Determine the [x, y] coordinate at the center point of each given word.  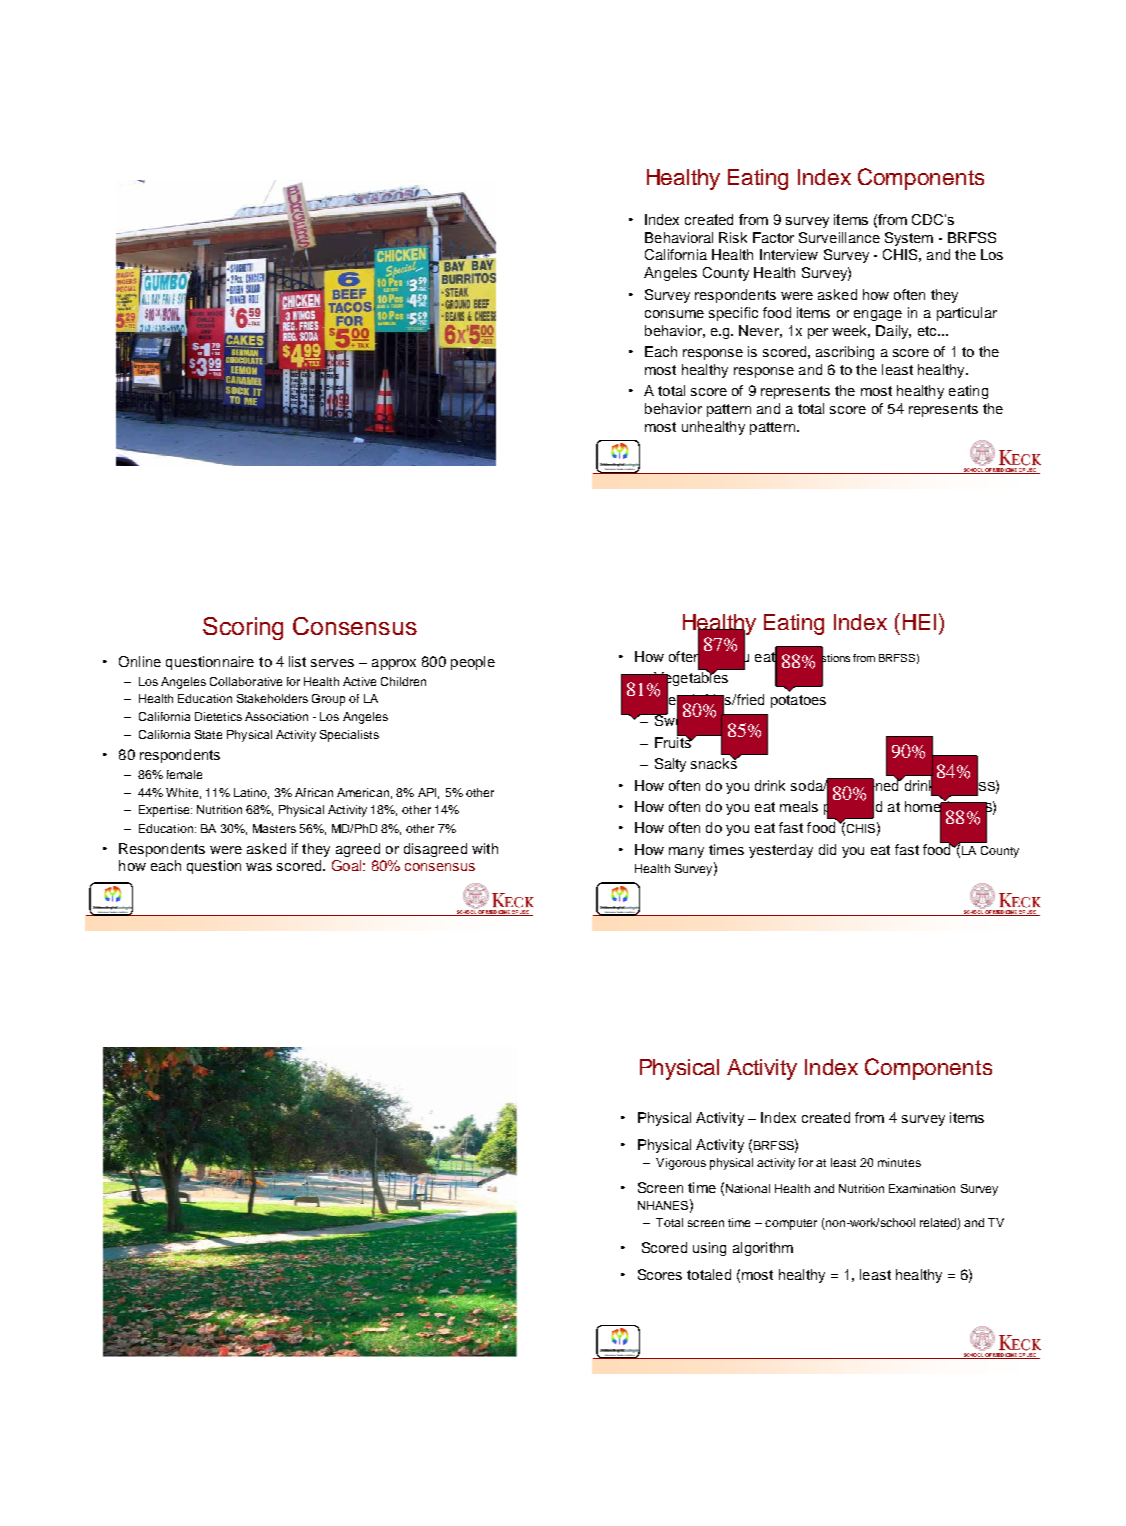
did [827, 849]
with [485, 848]
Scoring [243, 628]
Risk [733, 237]
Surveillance [839, 237]
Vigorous [681, 1164]
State [208, 734]
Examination [922, 1188]
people [473, 663]
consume [674, 314]
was [259, 867]
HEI [919, 622]
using [709, 1249]
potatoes [798, 701]
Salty [670, 765]
